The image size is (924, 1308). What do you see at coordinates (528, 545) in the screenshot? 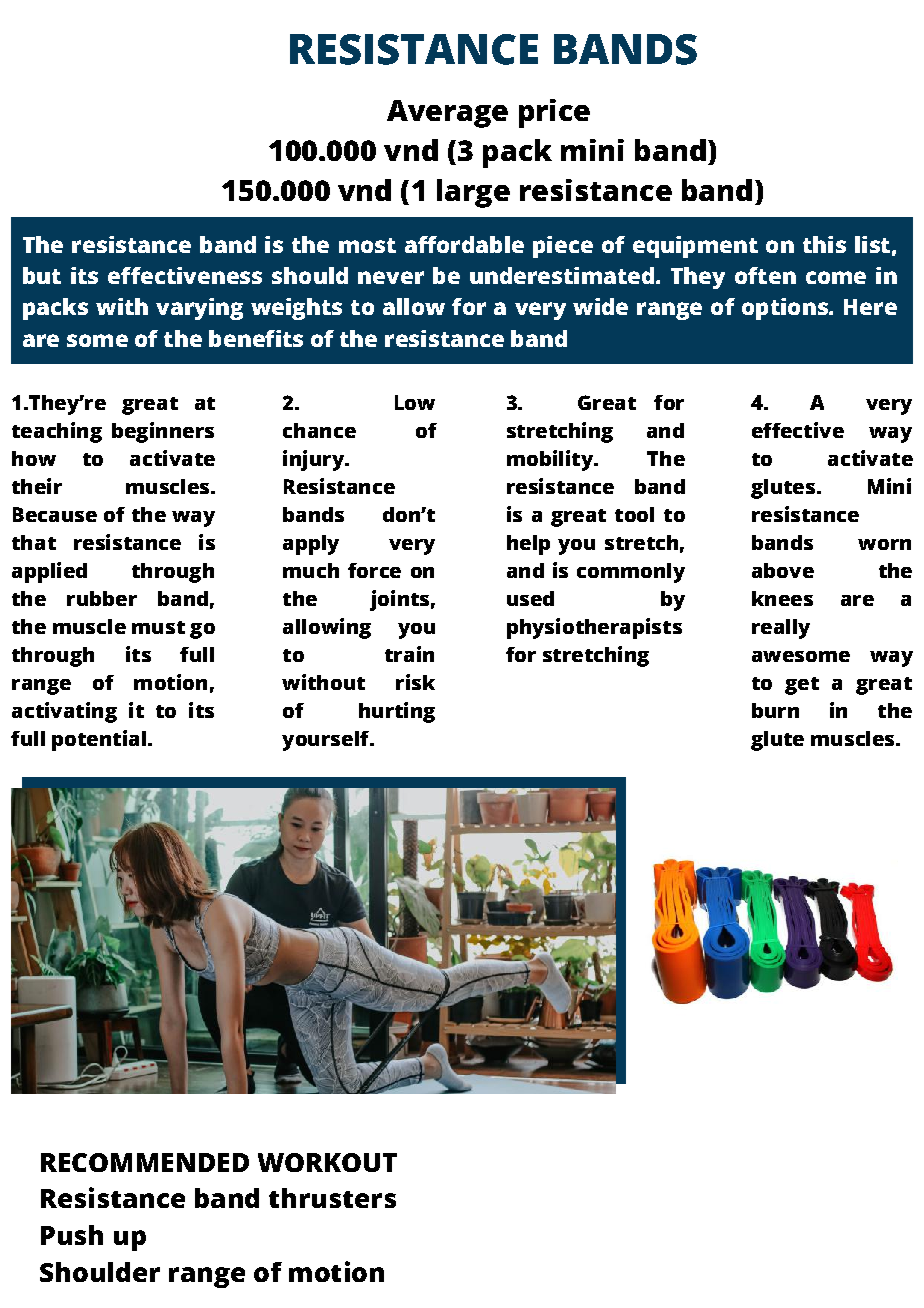
I see `help` at bounding box center [528, 545].
